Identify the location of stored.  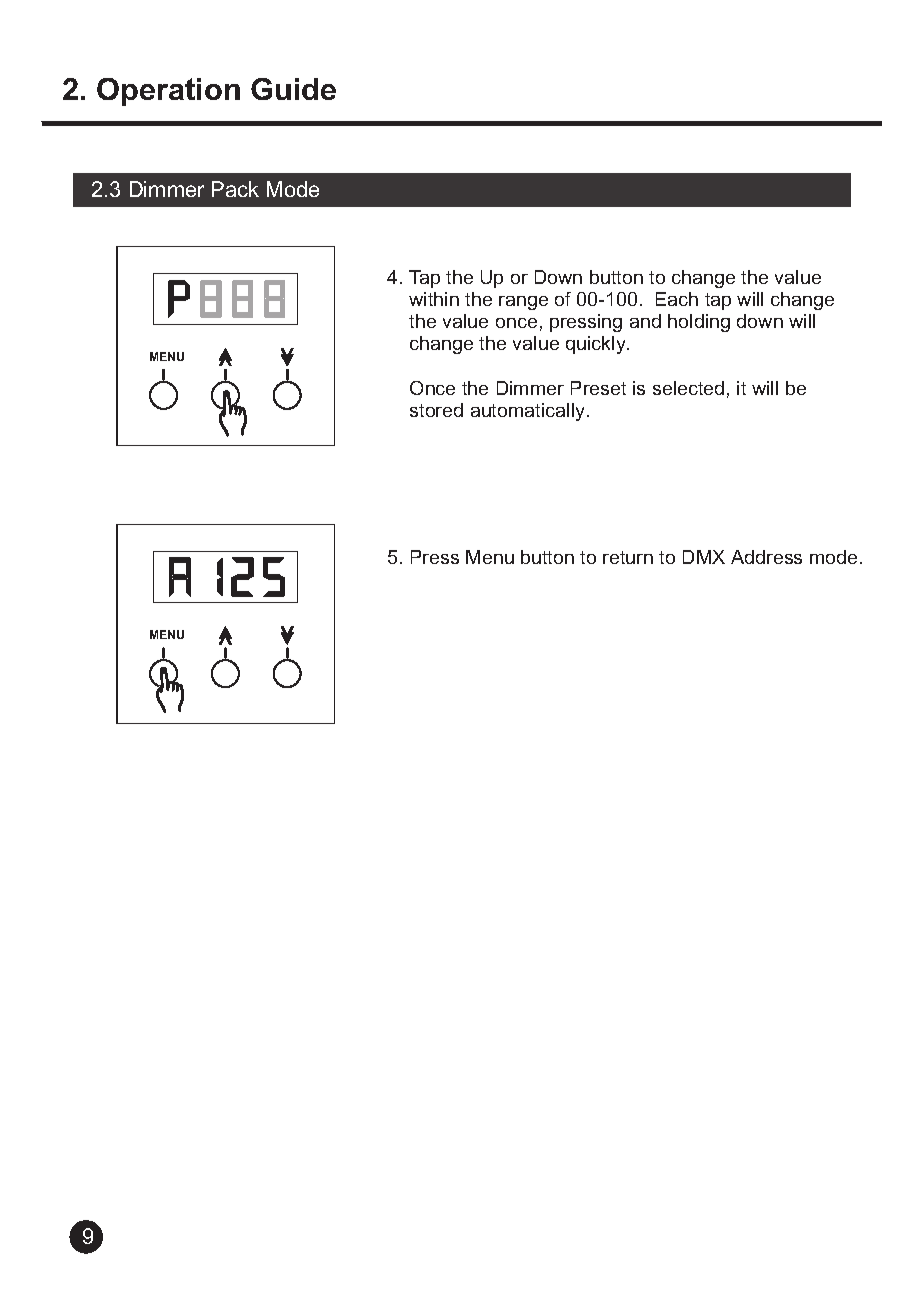
(436, 410).
